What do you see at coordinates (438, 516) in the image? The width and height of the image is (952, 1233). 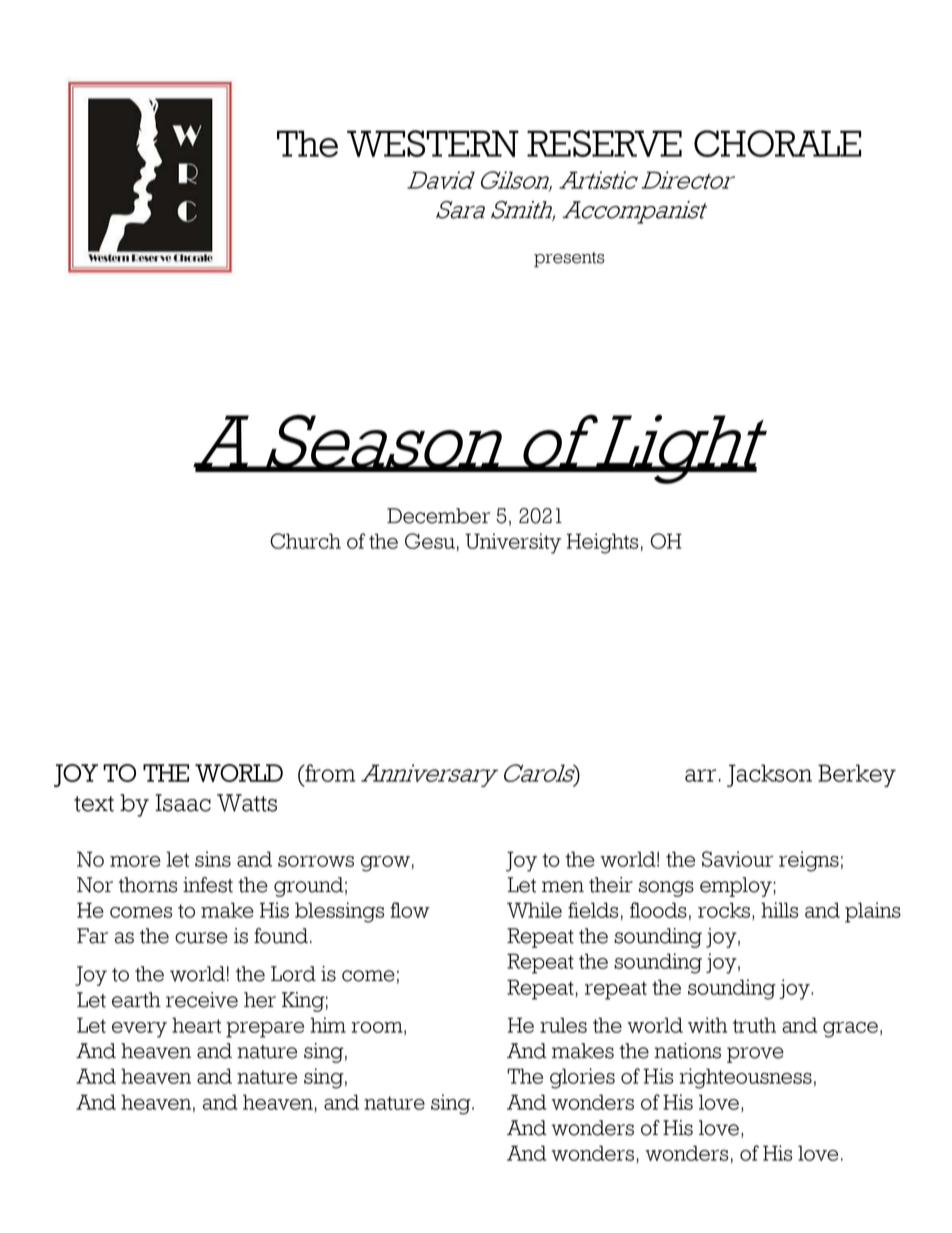 I see `December` at bounding box center [438, 516].
